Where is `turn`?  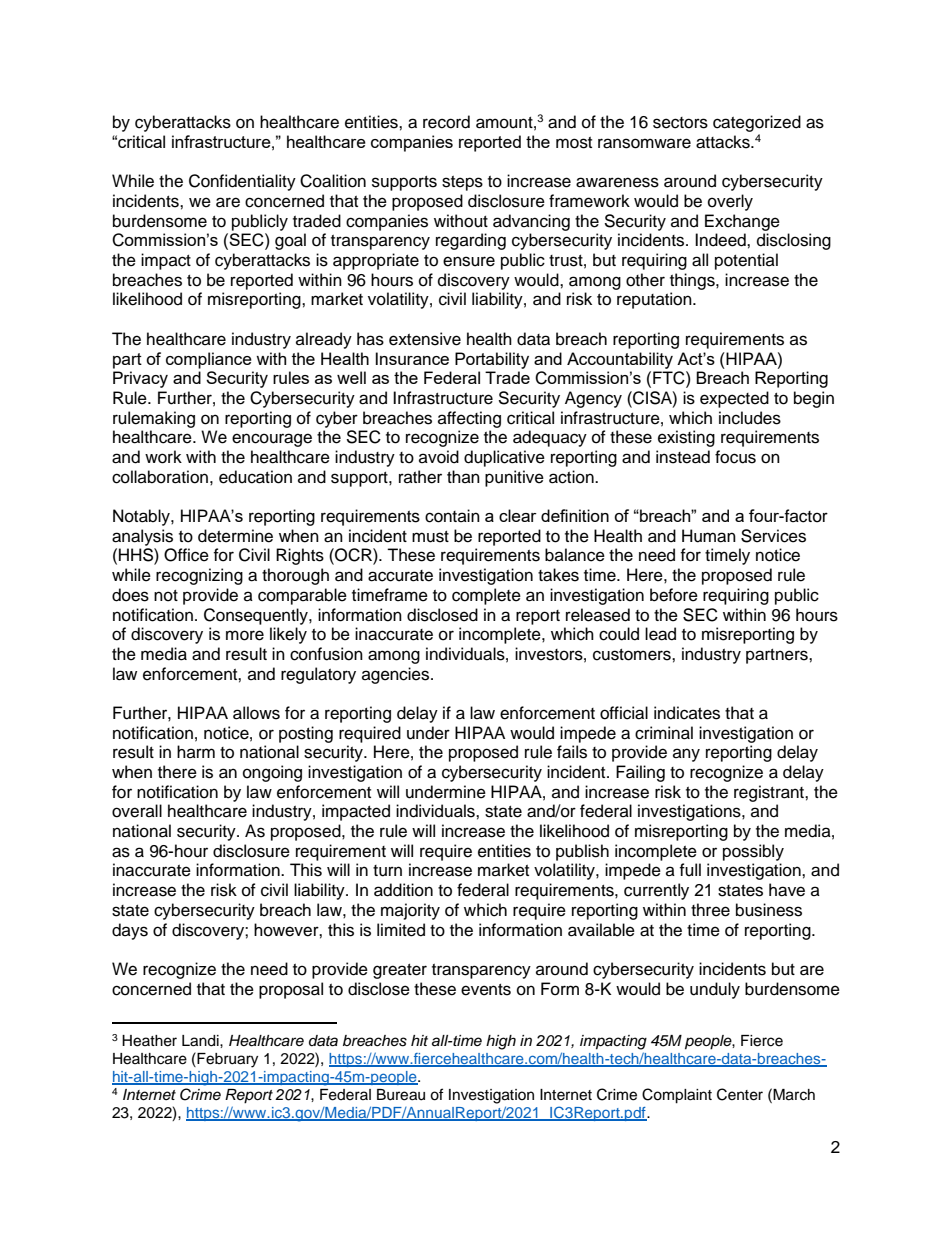
turn is located at coordinates (387, 871).
